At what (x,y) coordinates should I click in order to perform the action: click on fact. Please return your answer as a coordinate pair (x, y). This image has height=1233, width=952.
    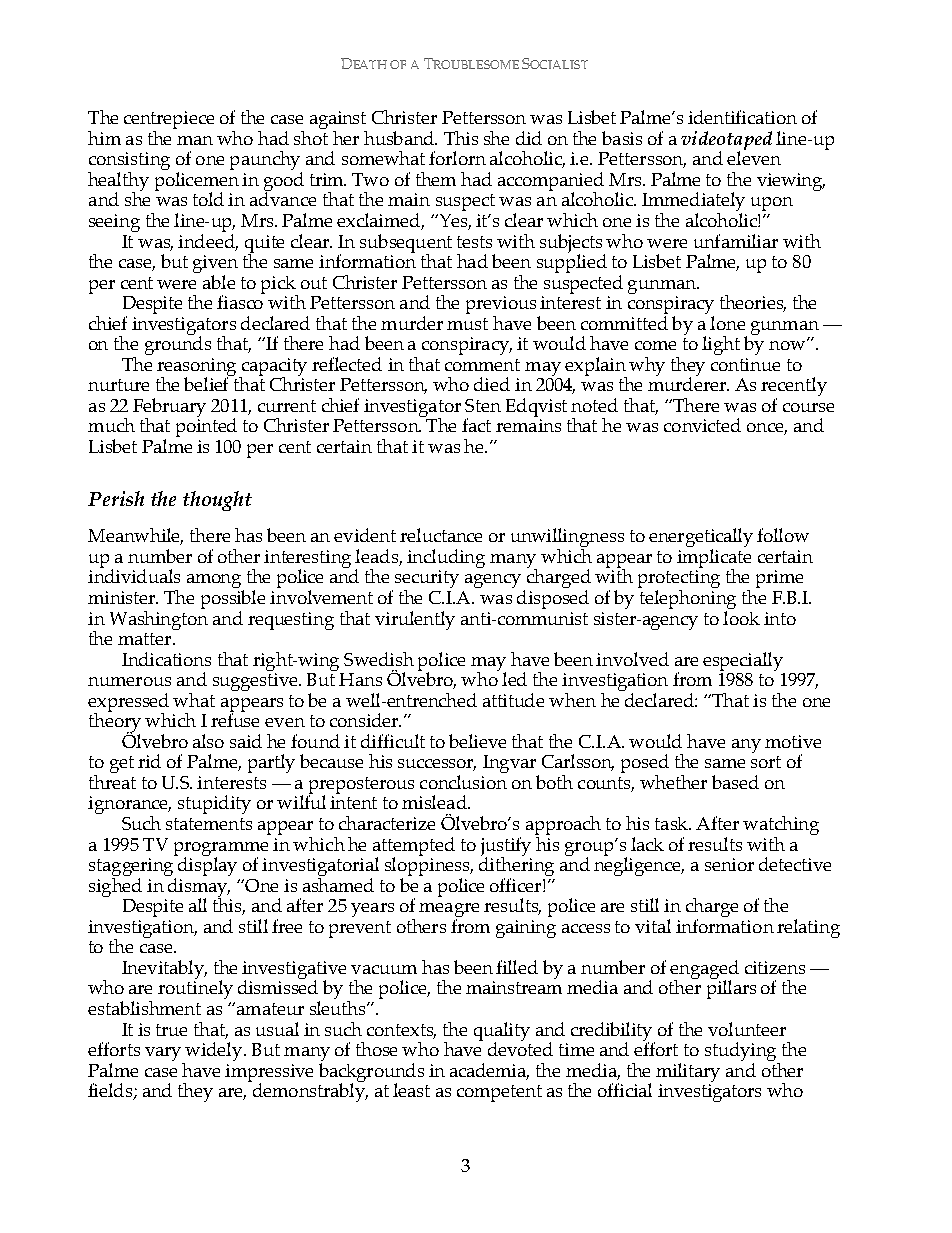
    Looking at the image, I should click on (476, 425).
